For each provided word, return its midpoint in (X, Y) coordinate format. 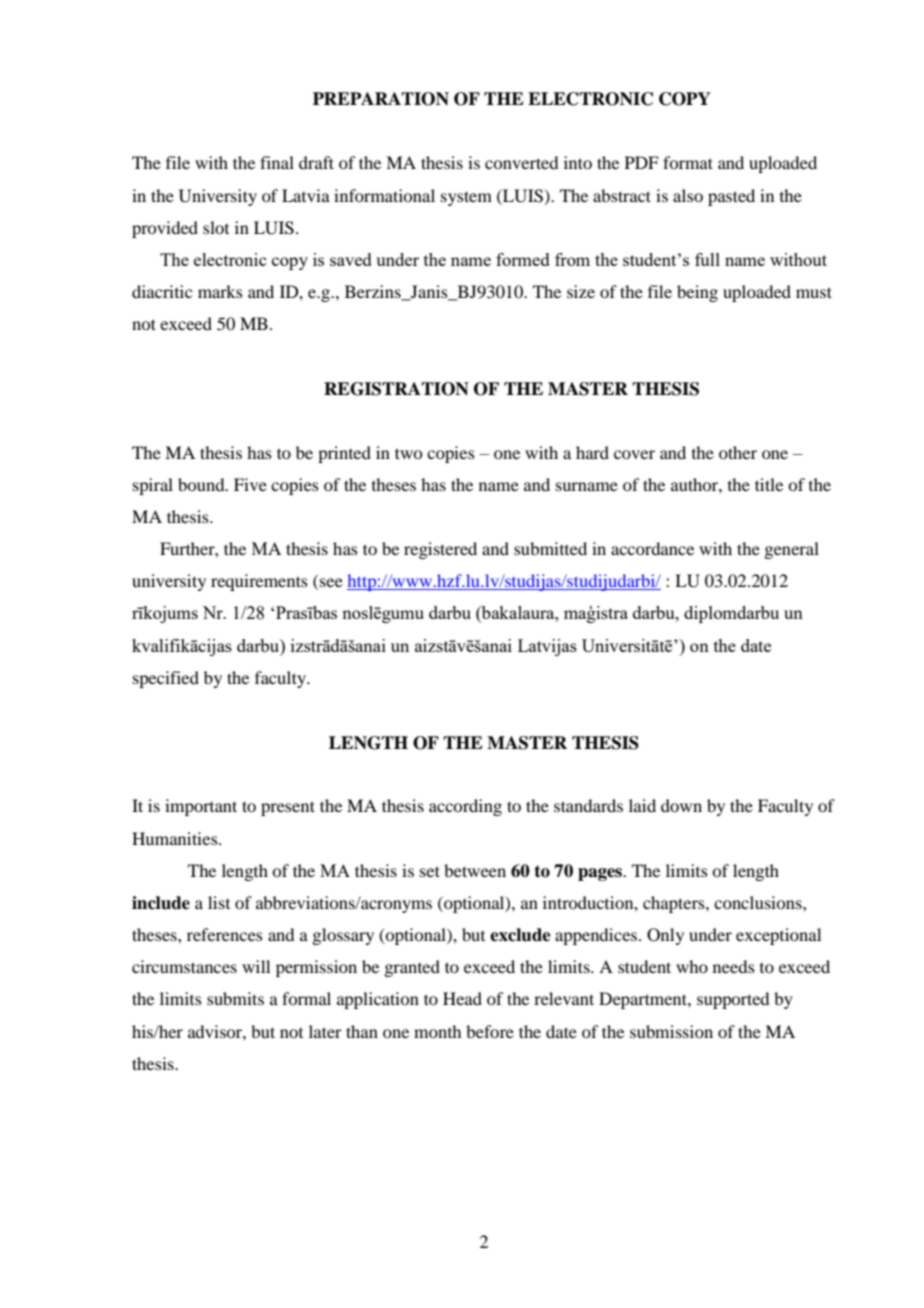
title (769, 484)
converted (521, 162)
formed (523, 259)
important (201, 807)
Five (250, 484)
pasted (731, 197)
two (408, 453)
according (465, 807)
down (681, 805)
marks (220, 291)
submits (235, 998)
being (697, 293)
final (277, 162)
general (791, 550)
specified (166, 679)
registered (440, 550)
